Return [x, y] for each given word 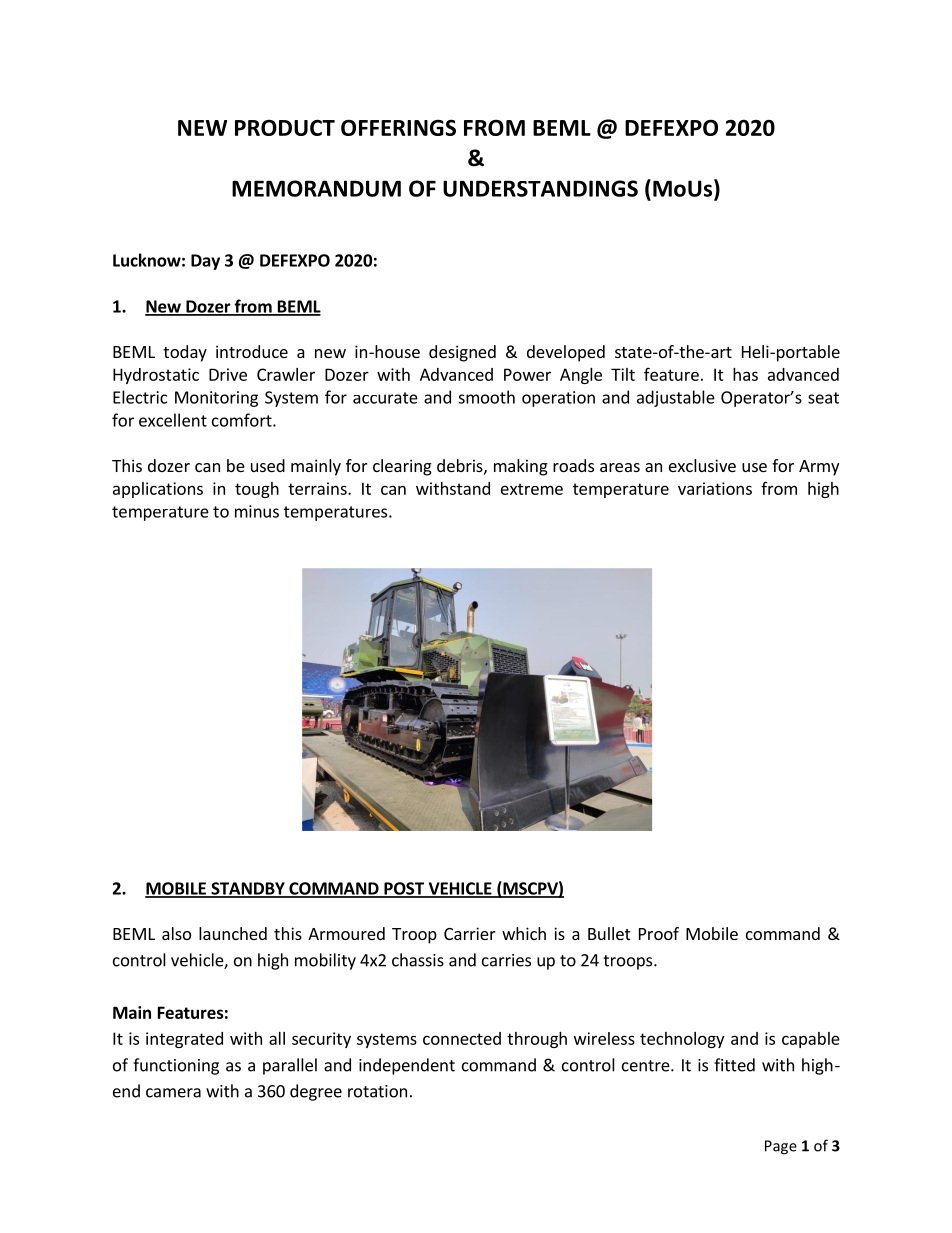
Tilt [623, 374]
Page [781, 1147]
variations [715, 488]
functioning [176, 1066]
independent [407, 1066]
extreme [532, 489]
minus [257, 511]
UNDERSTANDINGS [540, 188]
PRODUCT [285, 128]
